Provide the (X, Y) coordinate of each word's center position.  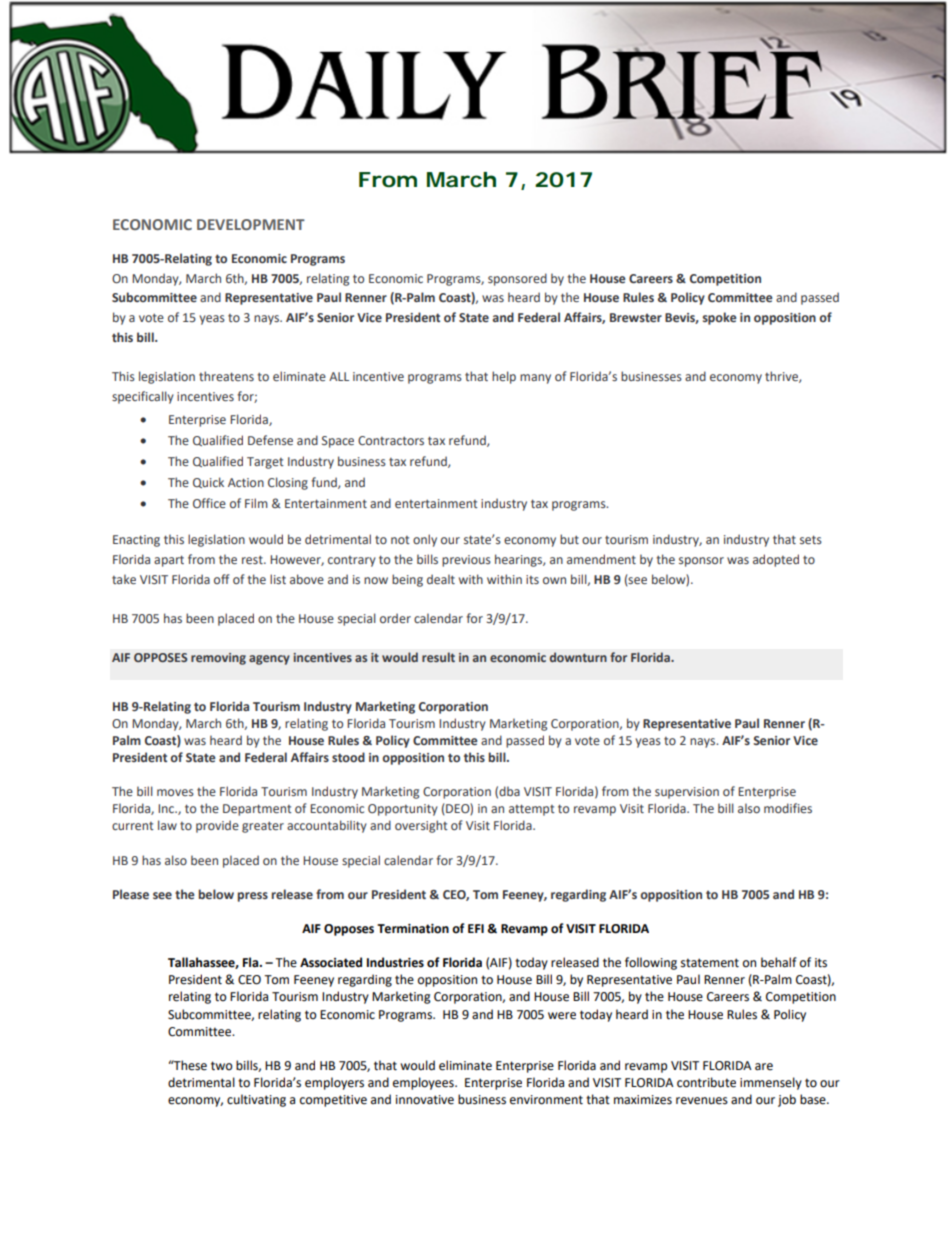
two (222, 1066)
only (425, 540)
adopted (776, 560)
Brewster (636, 317)
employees (424, 1083)
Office (209, 503)
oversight (421, 826)
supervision (687, 793)
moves (175, 792)
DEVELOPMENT (251, 224)
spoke (720, 318)
